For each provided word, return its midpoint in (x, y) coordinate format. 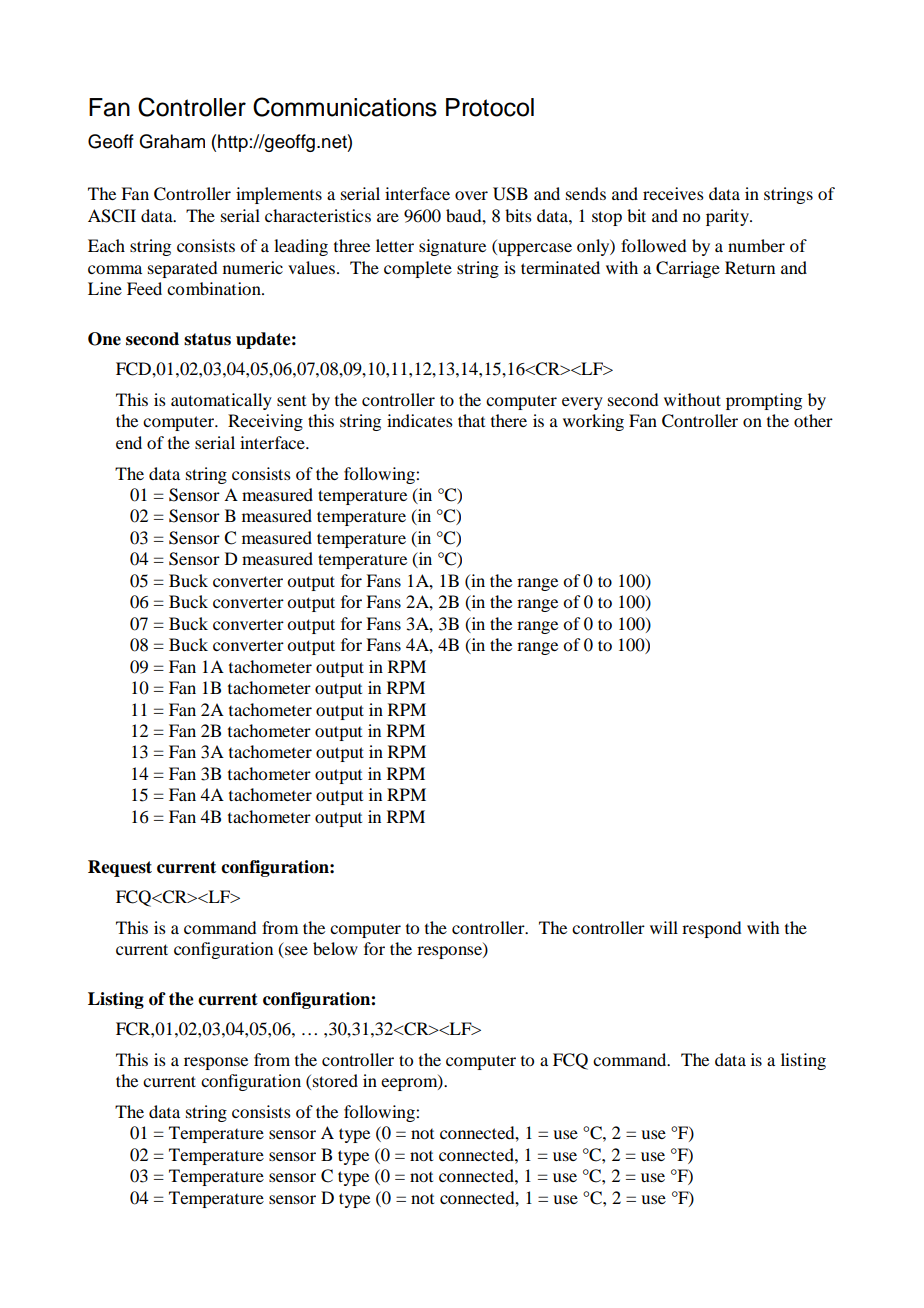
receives (673, 193)
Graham (172, 141)
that (471, 420)
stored (335, 1080)
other (813, 420)
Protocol (490, 107)
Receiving (265, 422)
